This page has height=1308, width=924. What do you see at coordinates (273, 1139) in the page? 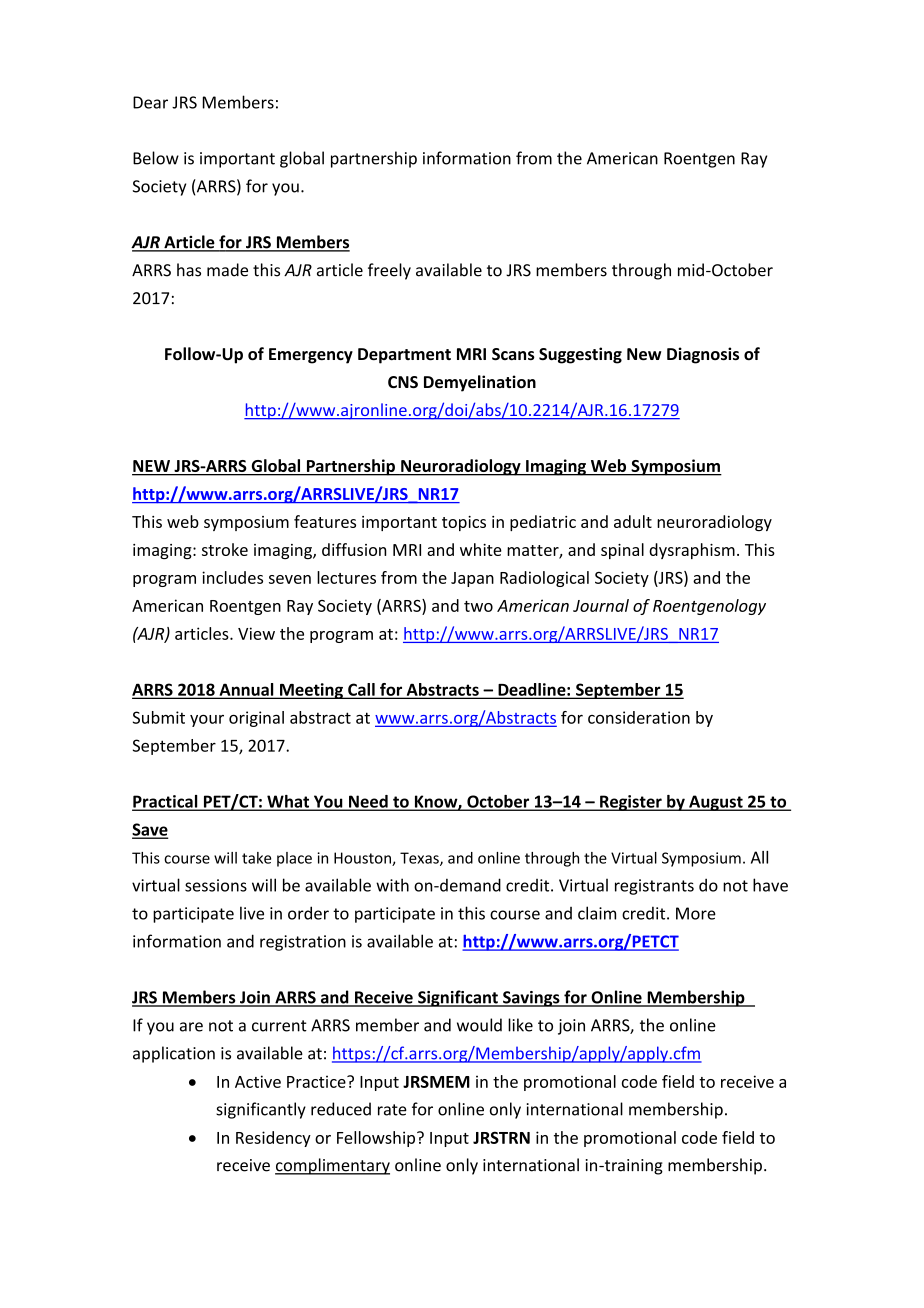
I see `Residency` at bounding box center [273, 1139].
